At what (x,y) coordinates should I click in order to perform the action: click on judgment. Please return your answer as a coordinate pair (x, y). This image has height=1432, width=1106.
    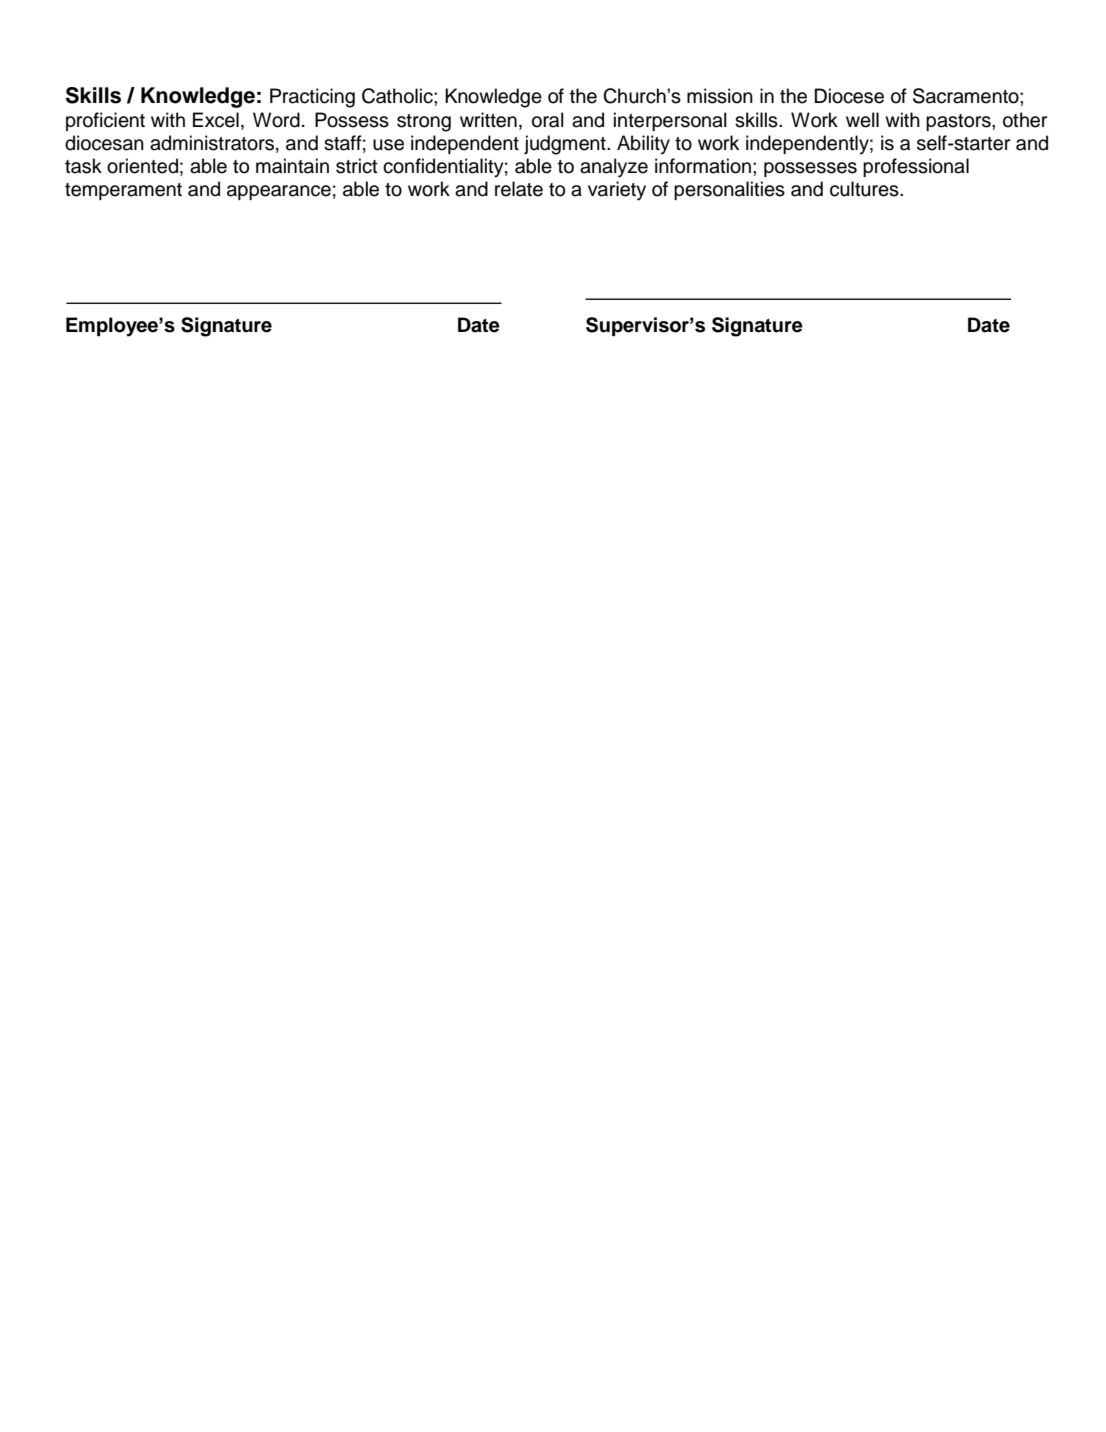
    Looking at the image, I should click on (566, 145).
